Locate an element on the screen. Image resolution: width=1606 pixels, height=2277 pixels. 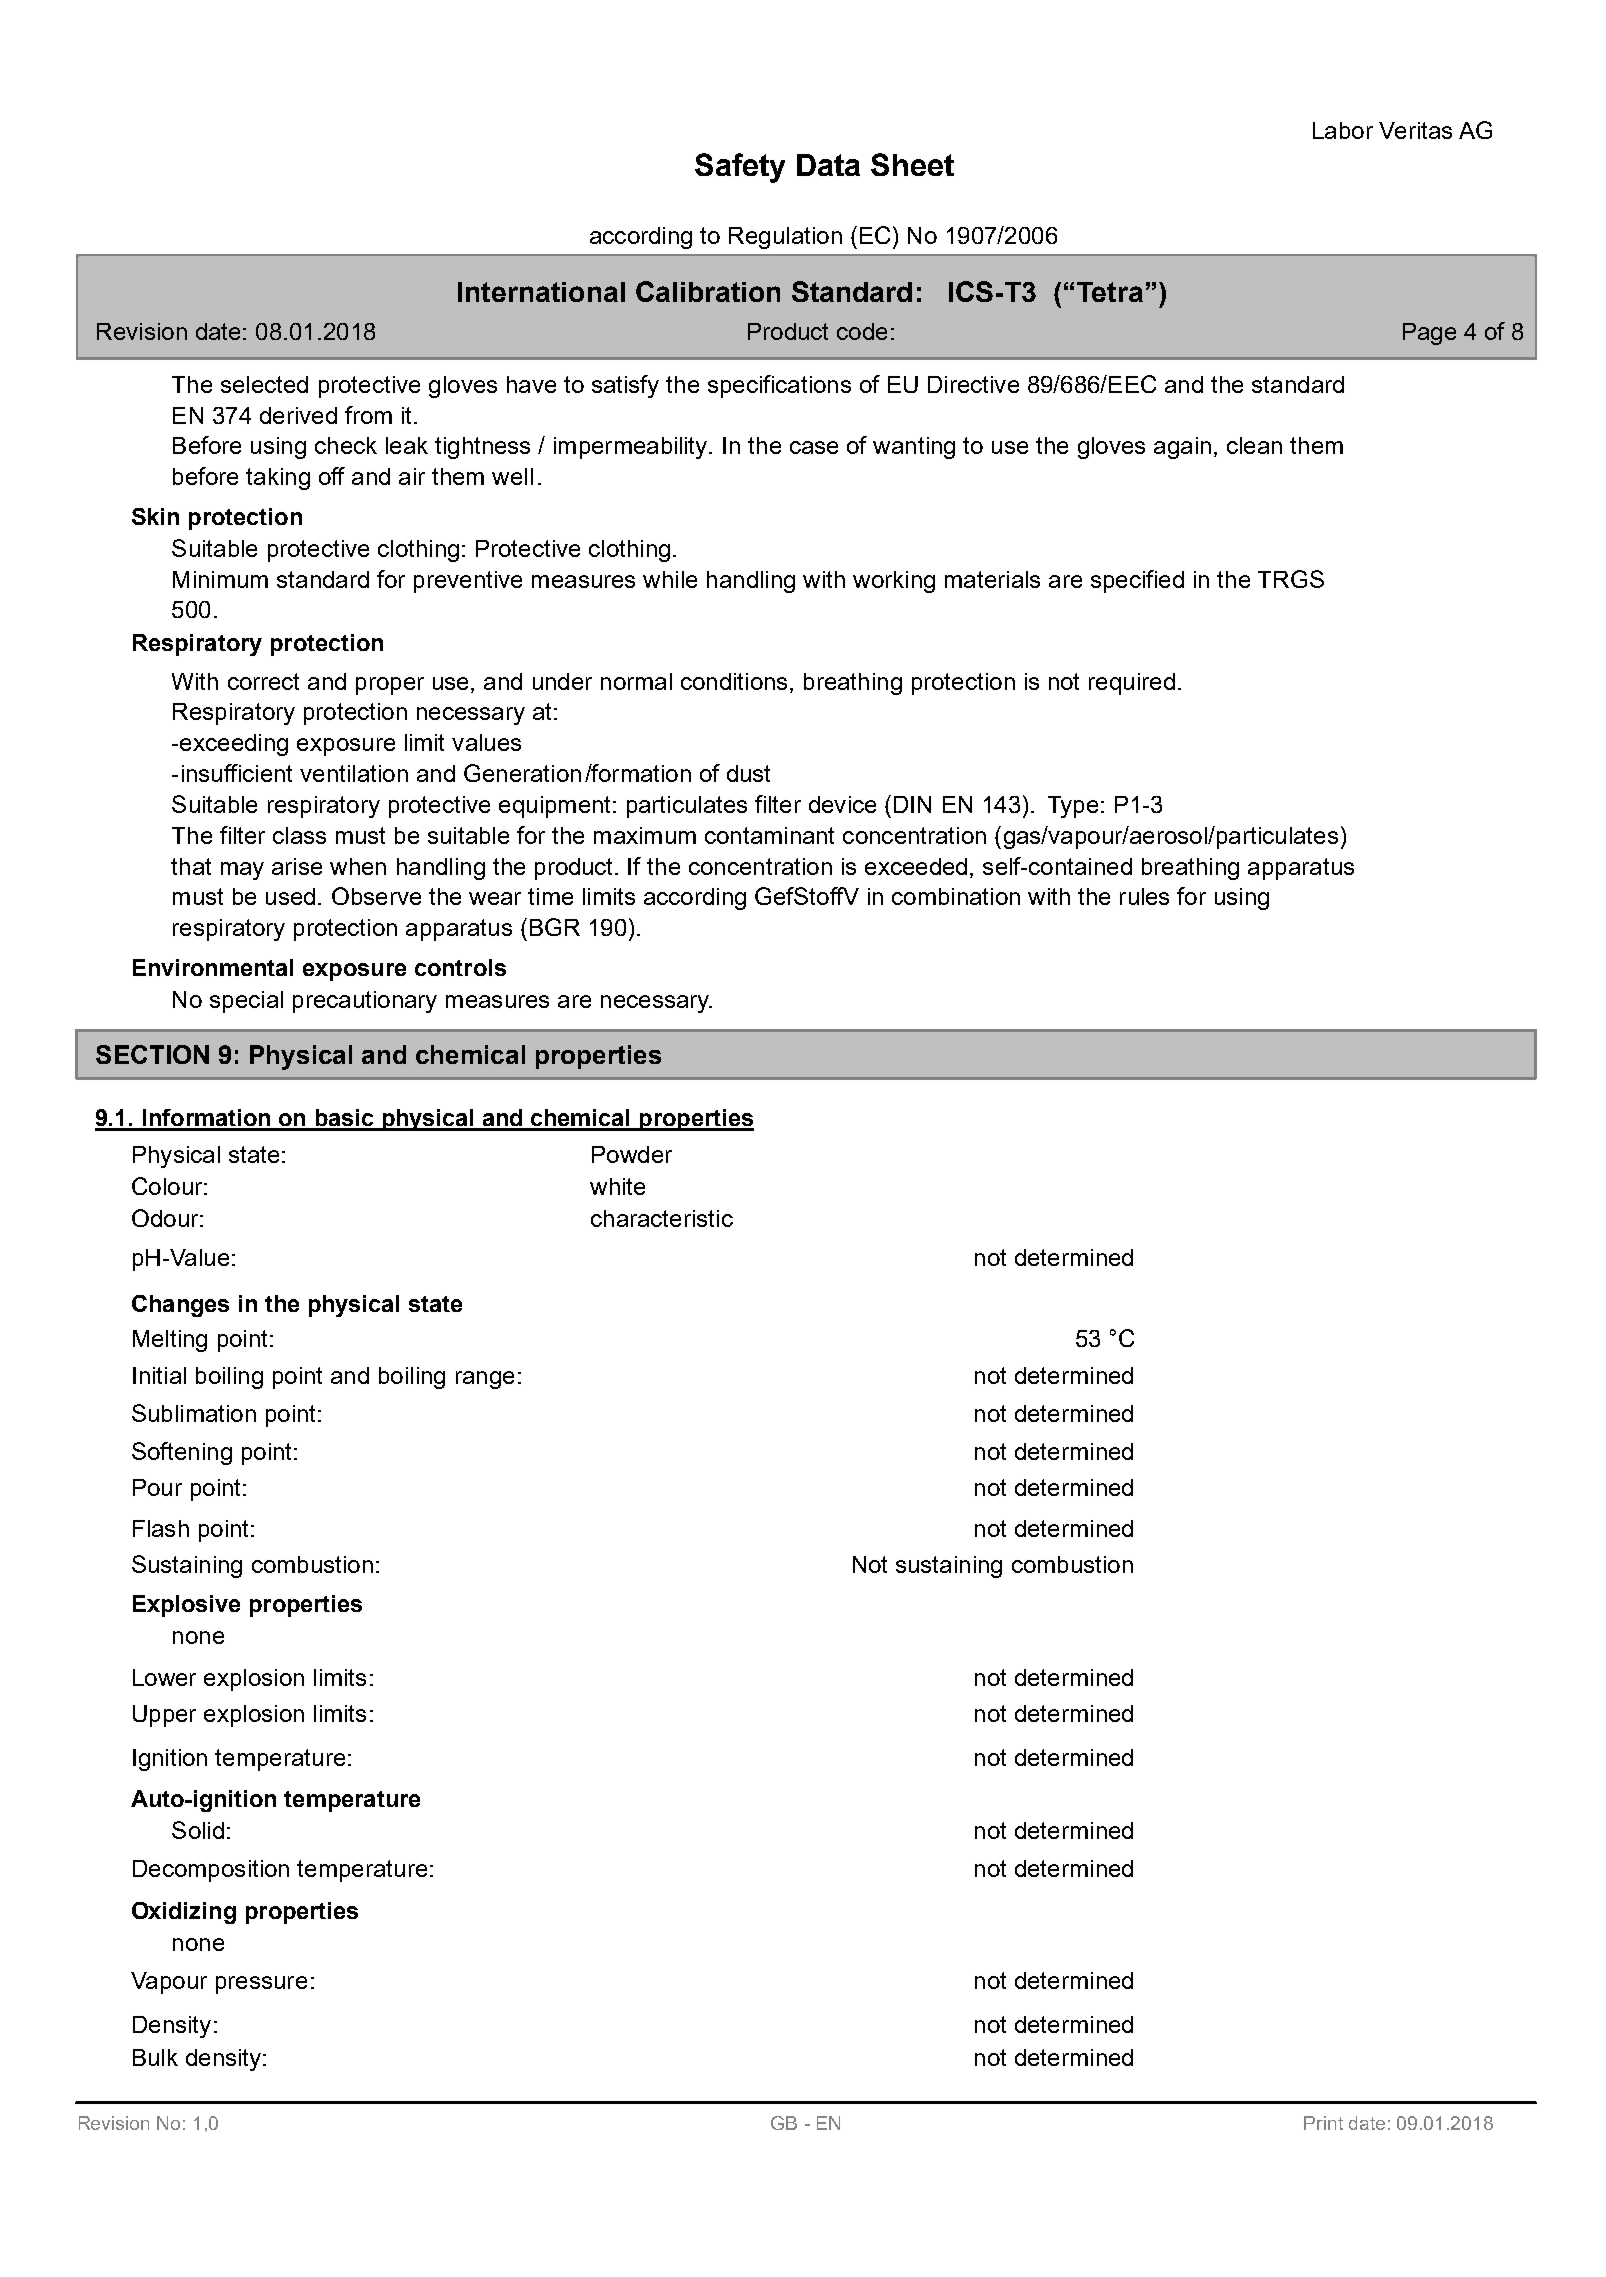
required is located at coordinates (1132, 684).
